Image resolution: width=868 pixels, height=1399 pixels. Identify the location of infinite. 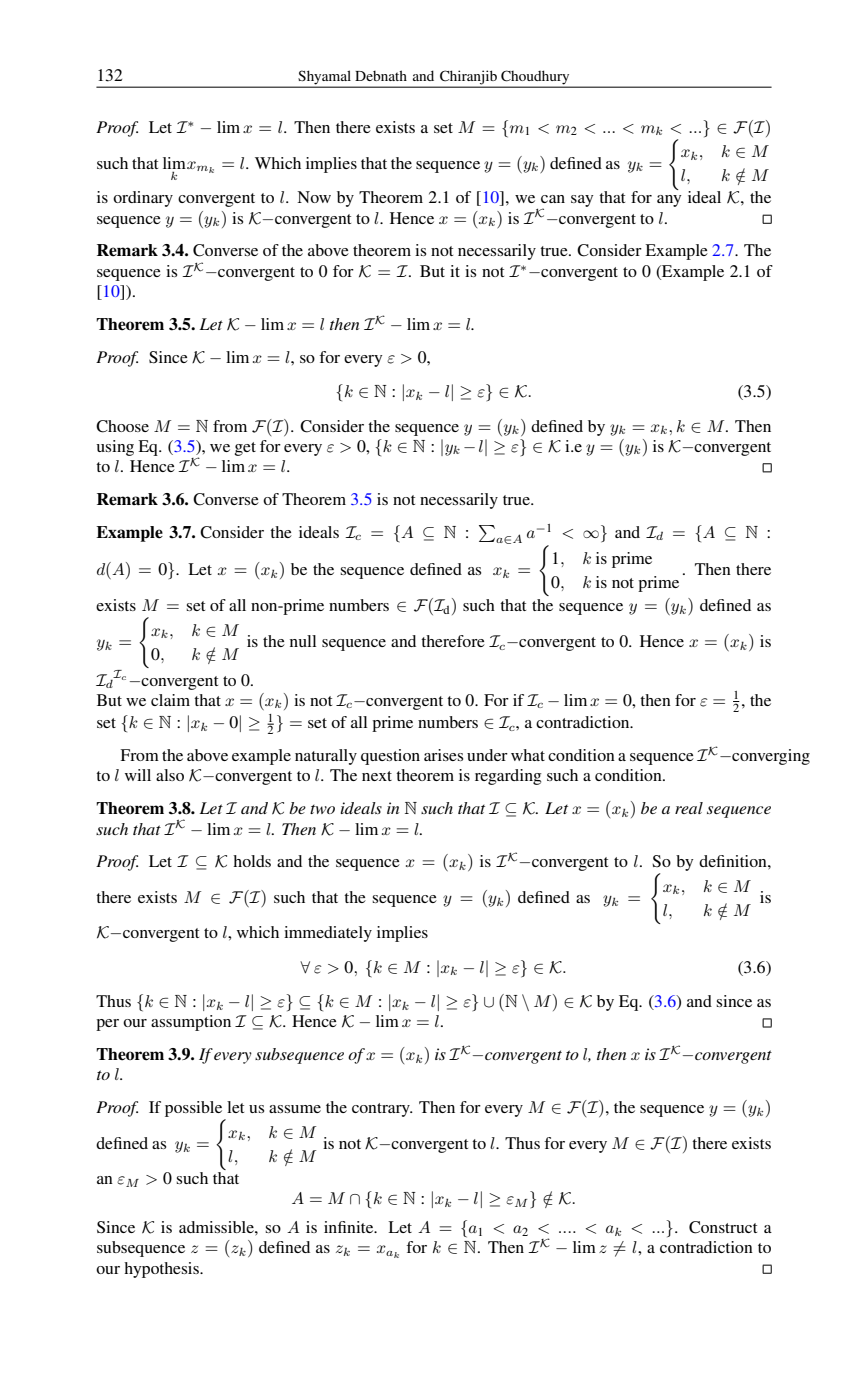
(350, 1227).
